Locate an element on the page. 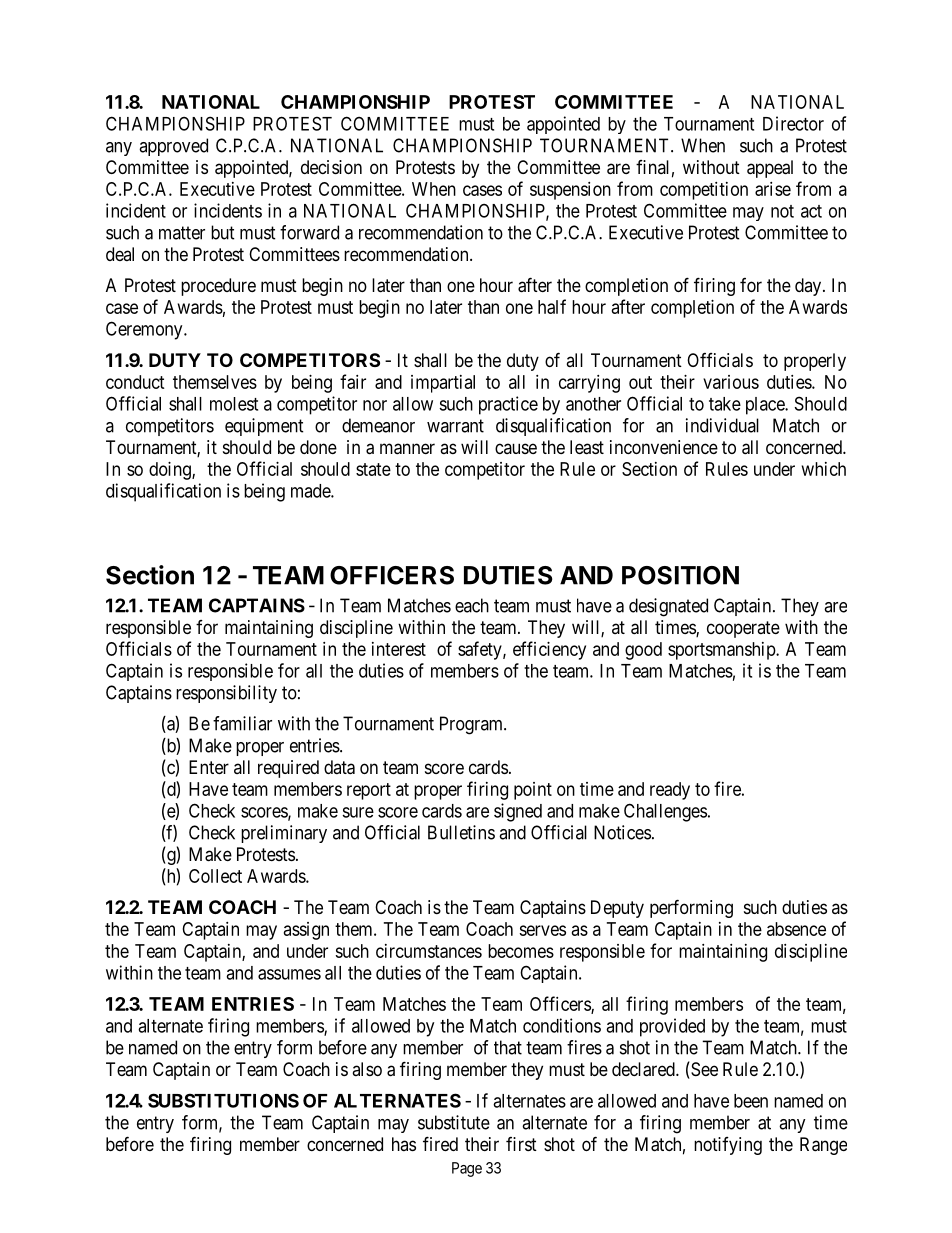  suspension is located at coordinates (570, 191).
